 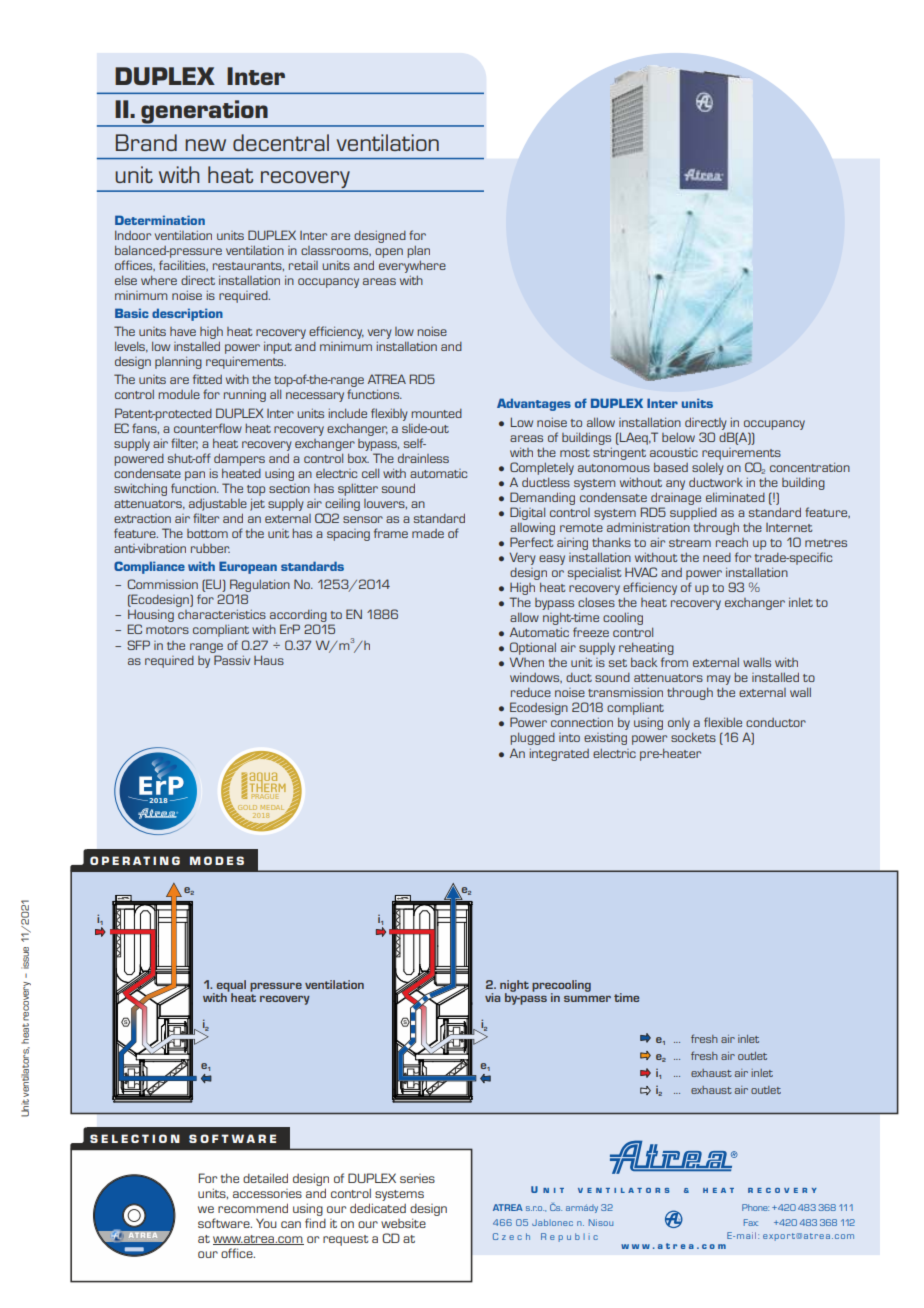 I want to click on Phone, so click(x=755, y=1207).
